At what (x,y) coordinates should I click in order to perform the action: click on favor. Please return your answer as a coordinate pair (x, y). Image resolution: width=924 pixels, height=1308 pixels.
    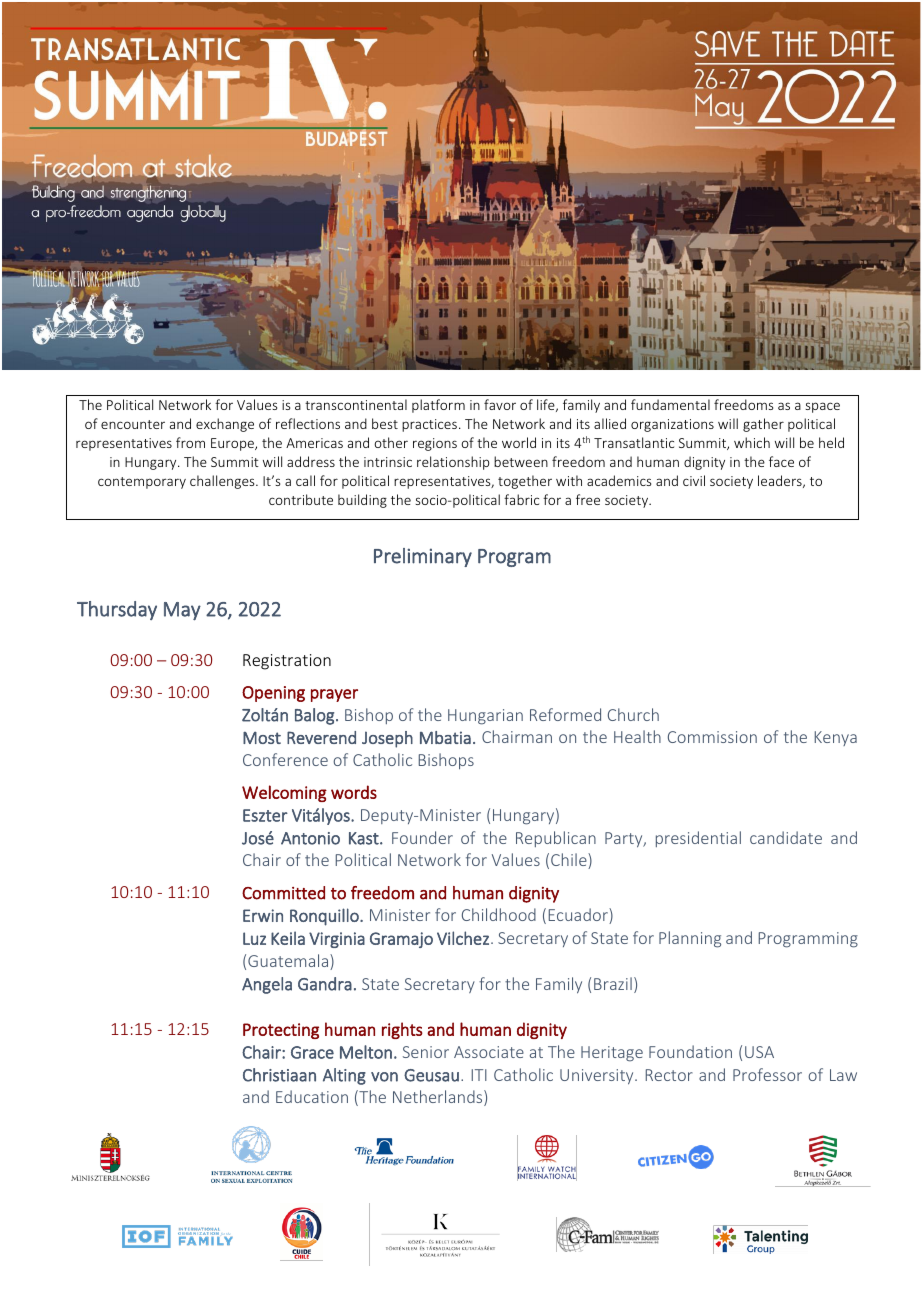
    Looking at the image, I should click on (500, 404).
